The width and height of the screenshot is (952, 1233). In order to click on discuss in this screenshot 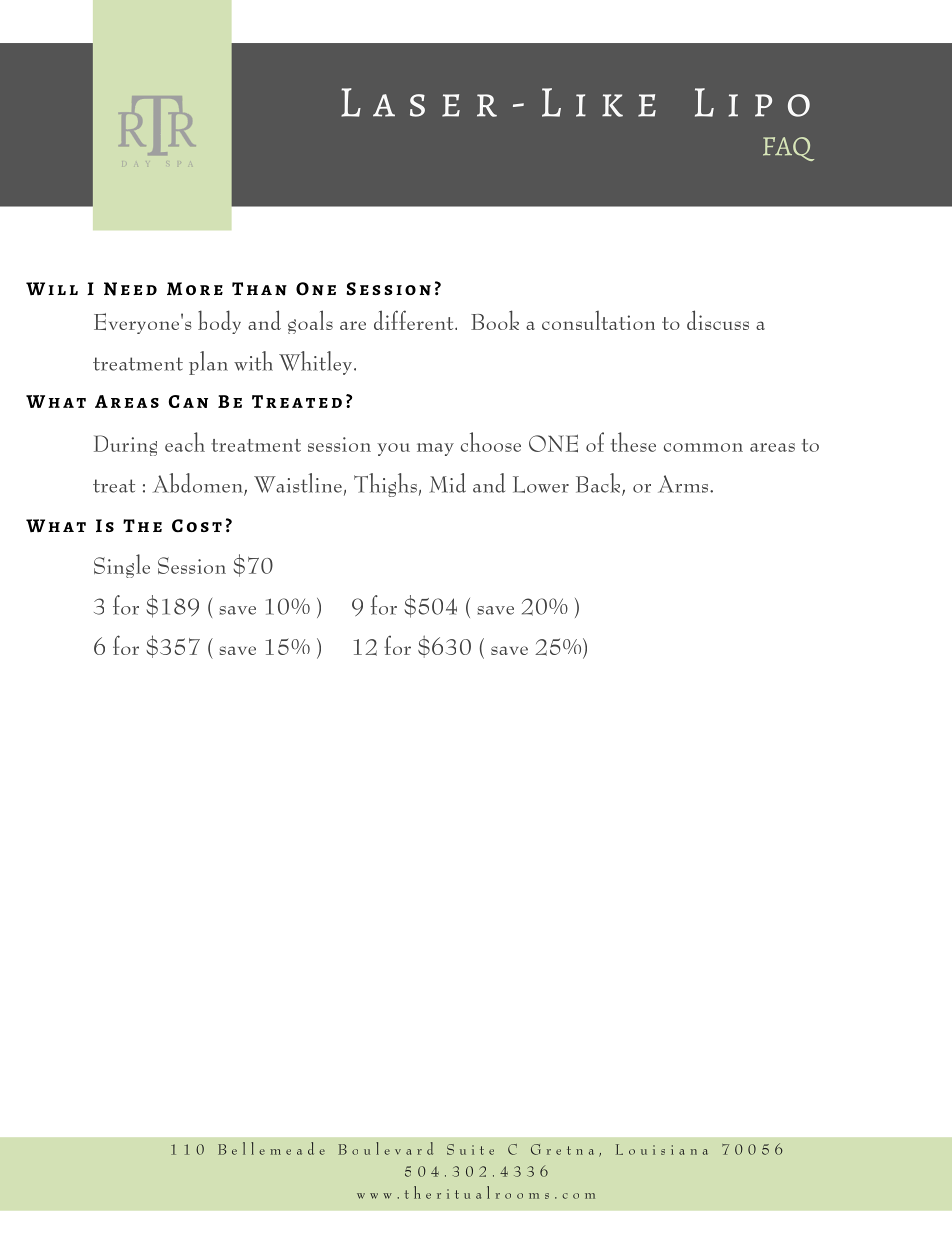, I will do `click(718, 320)`.
